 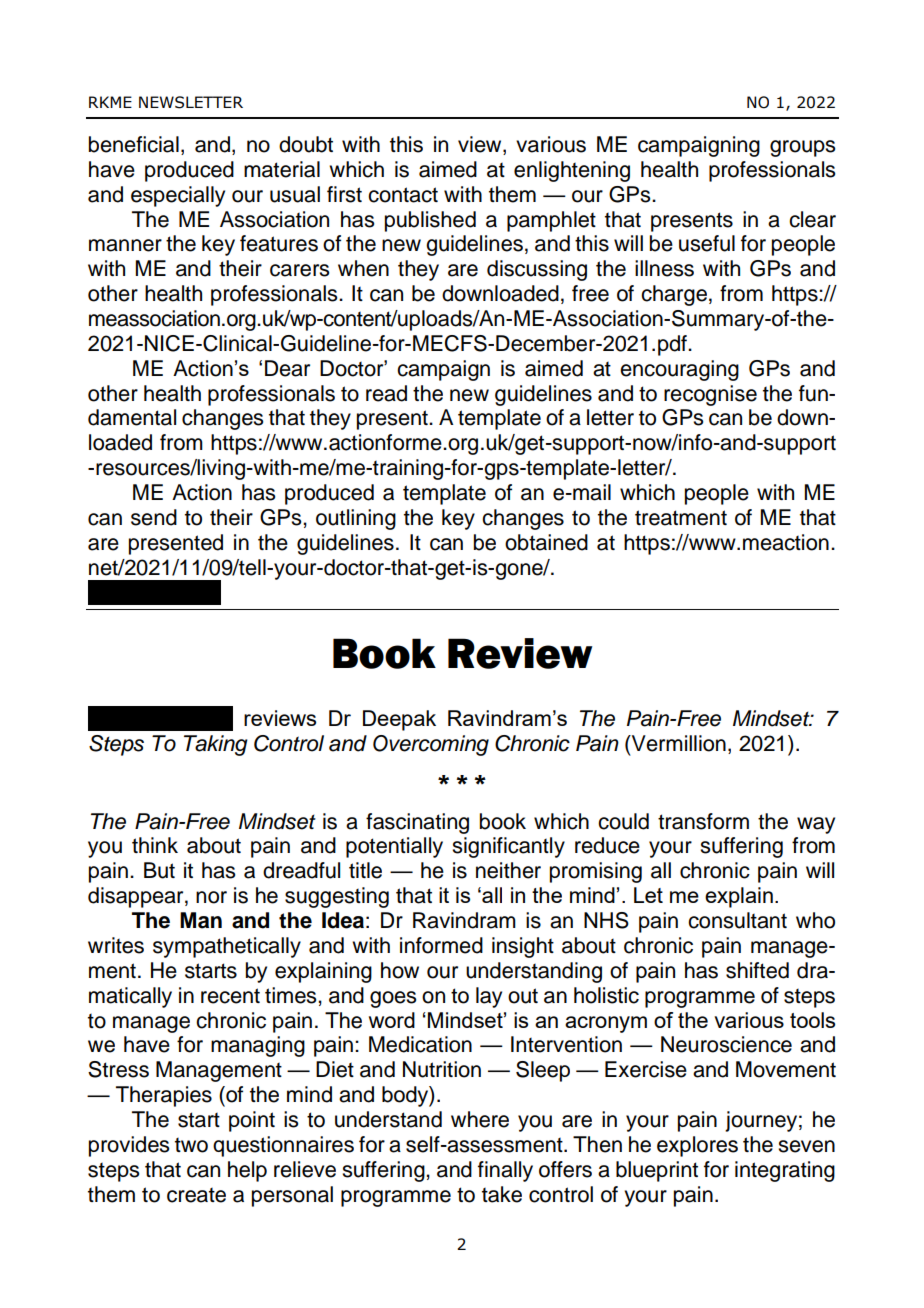 I want to click on insight, so click(x=523, y=947).
